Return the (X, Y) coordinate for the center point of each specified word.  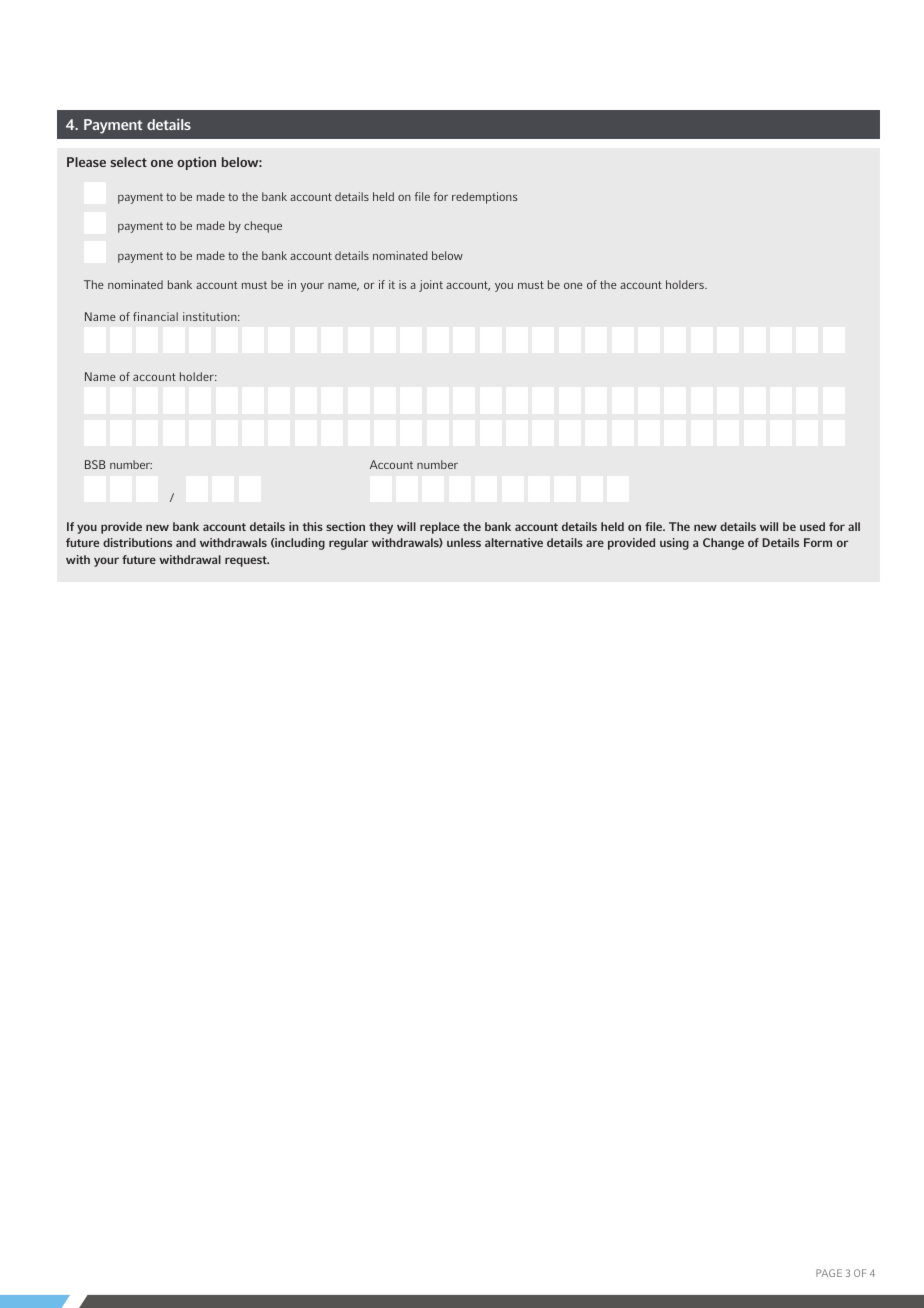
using (674, 544)
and (186, 542)
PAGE (829, 1273)
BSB (95, 464)
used (812, 526)
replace (440, 528)
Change (723, 544)
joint (431, 286)
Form (818, 542)
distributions (137, 542)
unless (464, 542)
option (196, 163)
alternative (514, 542)
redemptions (484, 198)
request (247, 561)
